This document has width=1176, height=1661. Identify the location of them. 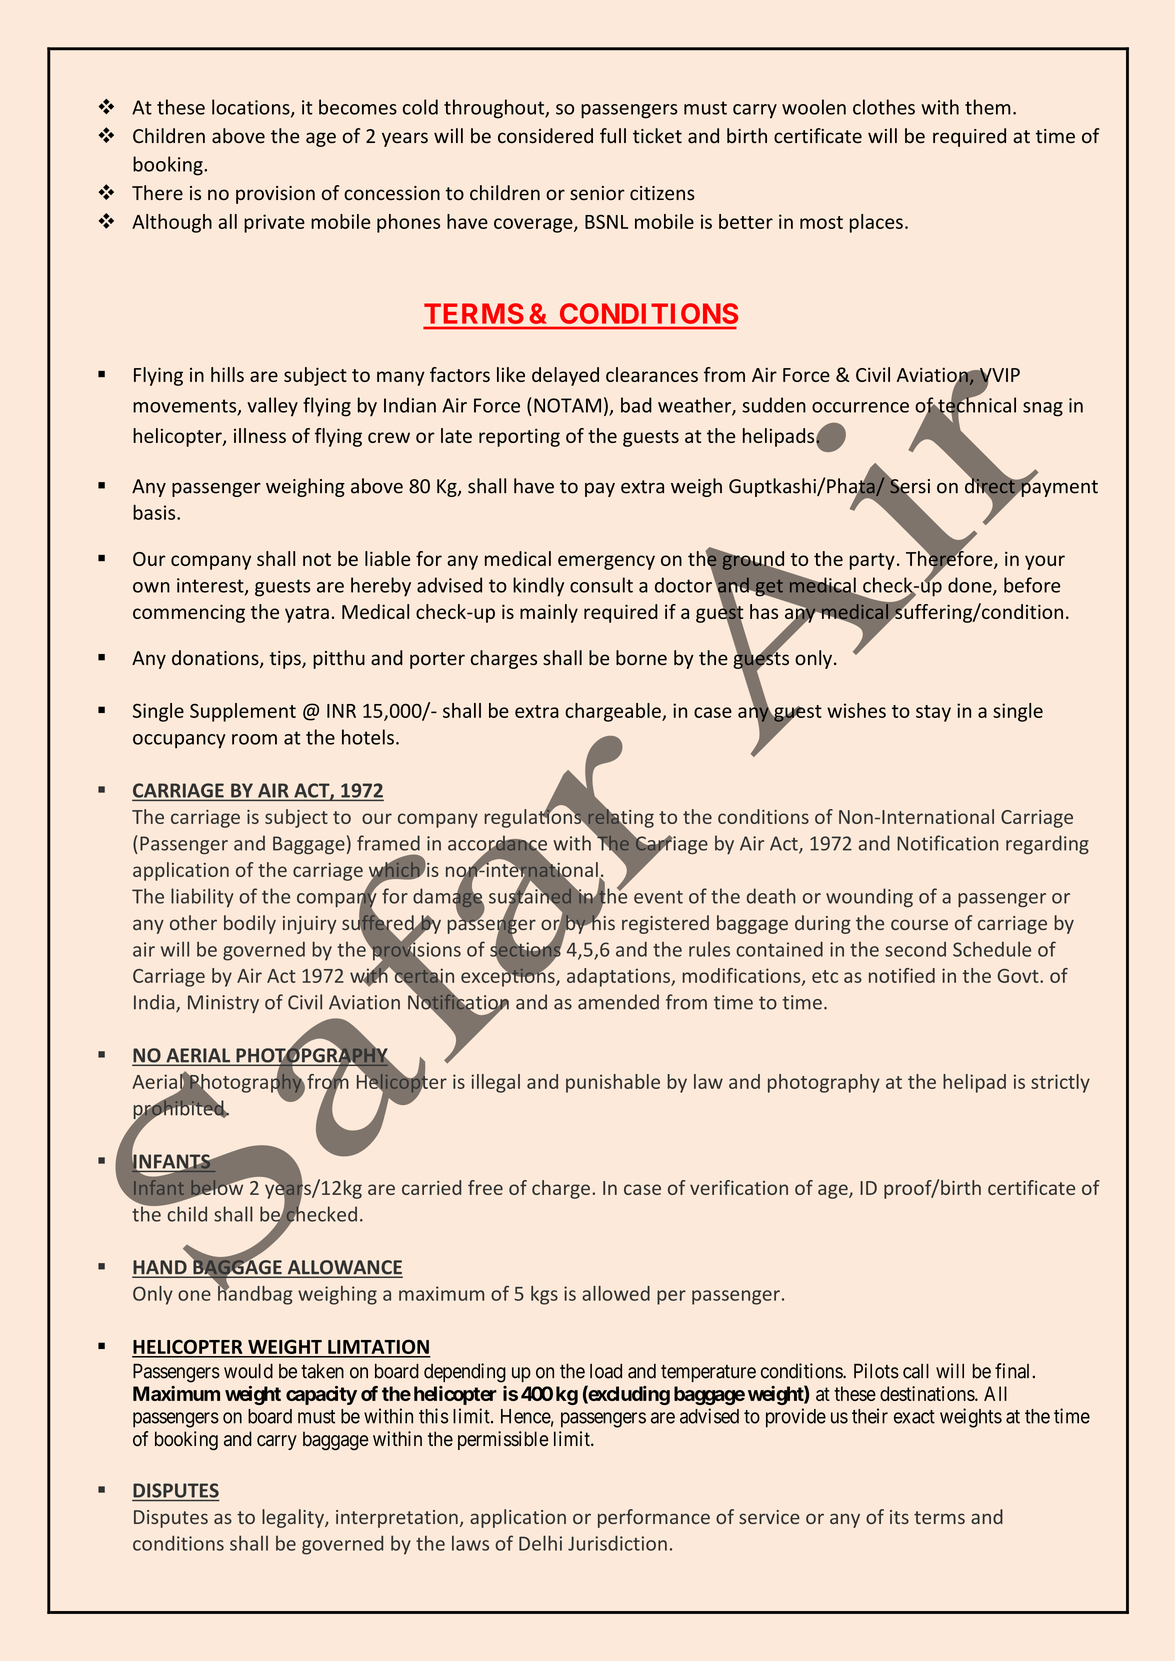
(988, 107).
